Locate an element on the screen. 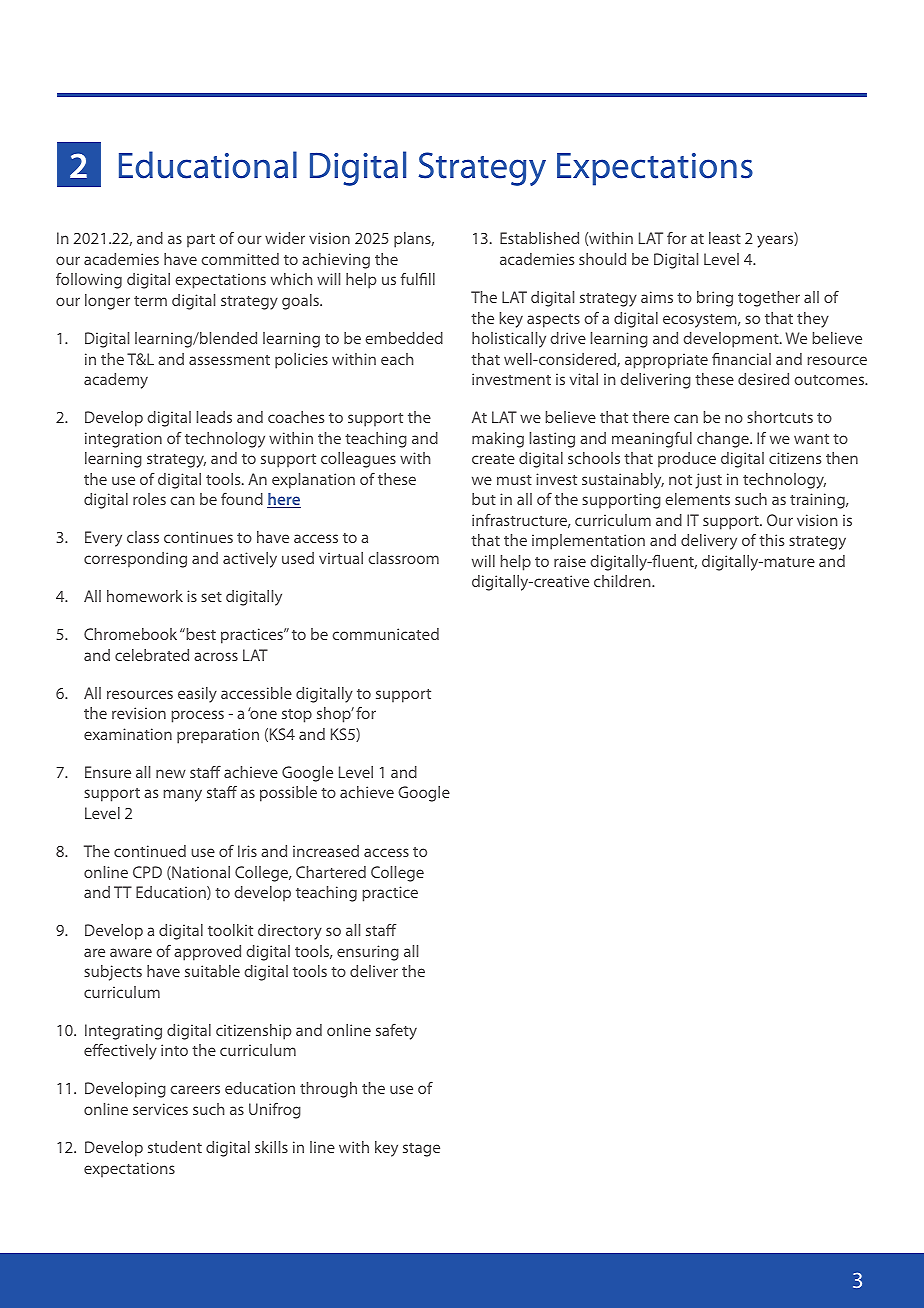 The height and width of the screenshot is (1308, 924). but is located at coordinates (484, 499).
